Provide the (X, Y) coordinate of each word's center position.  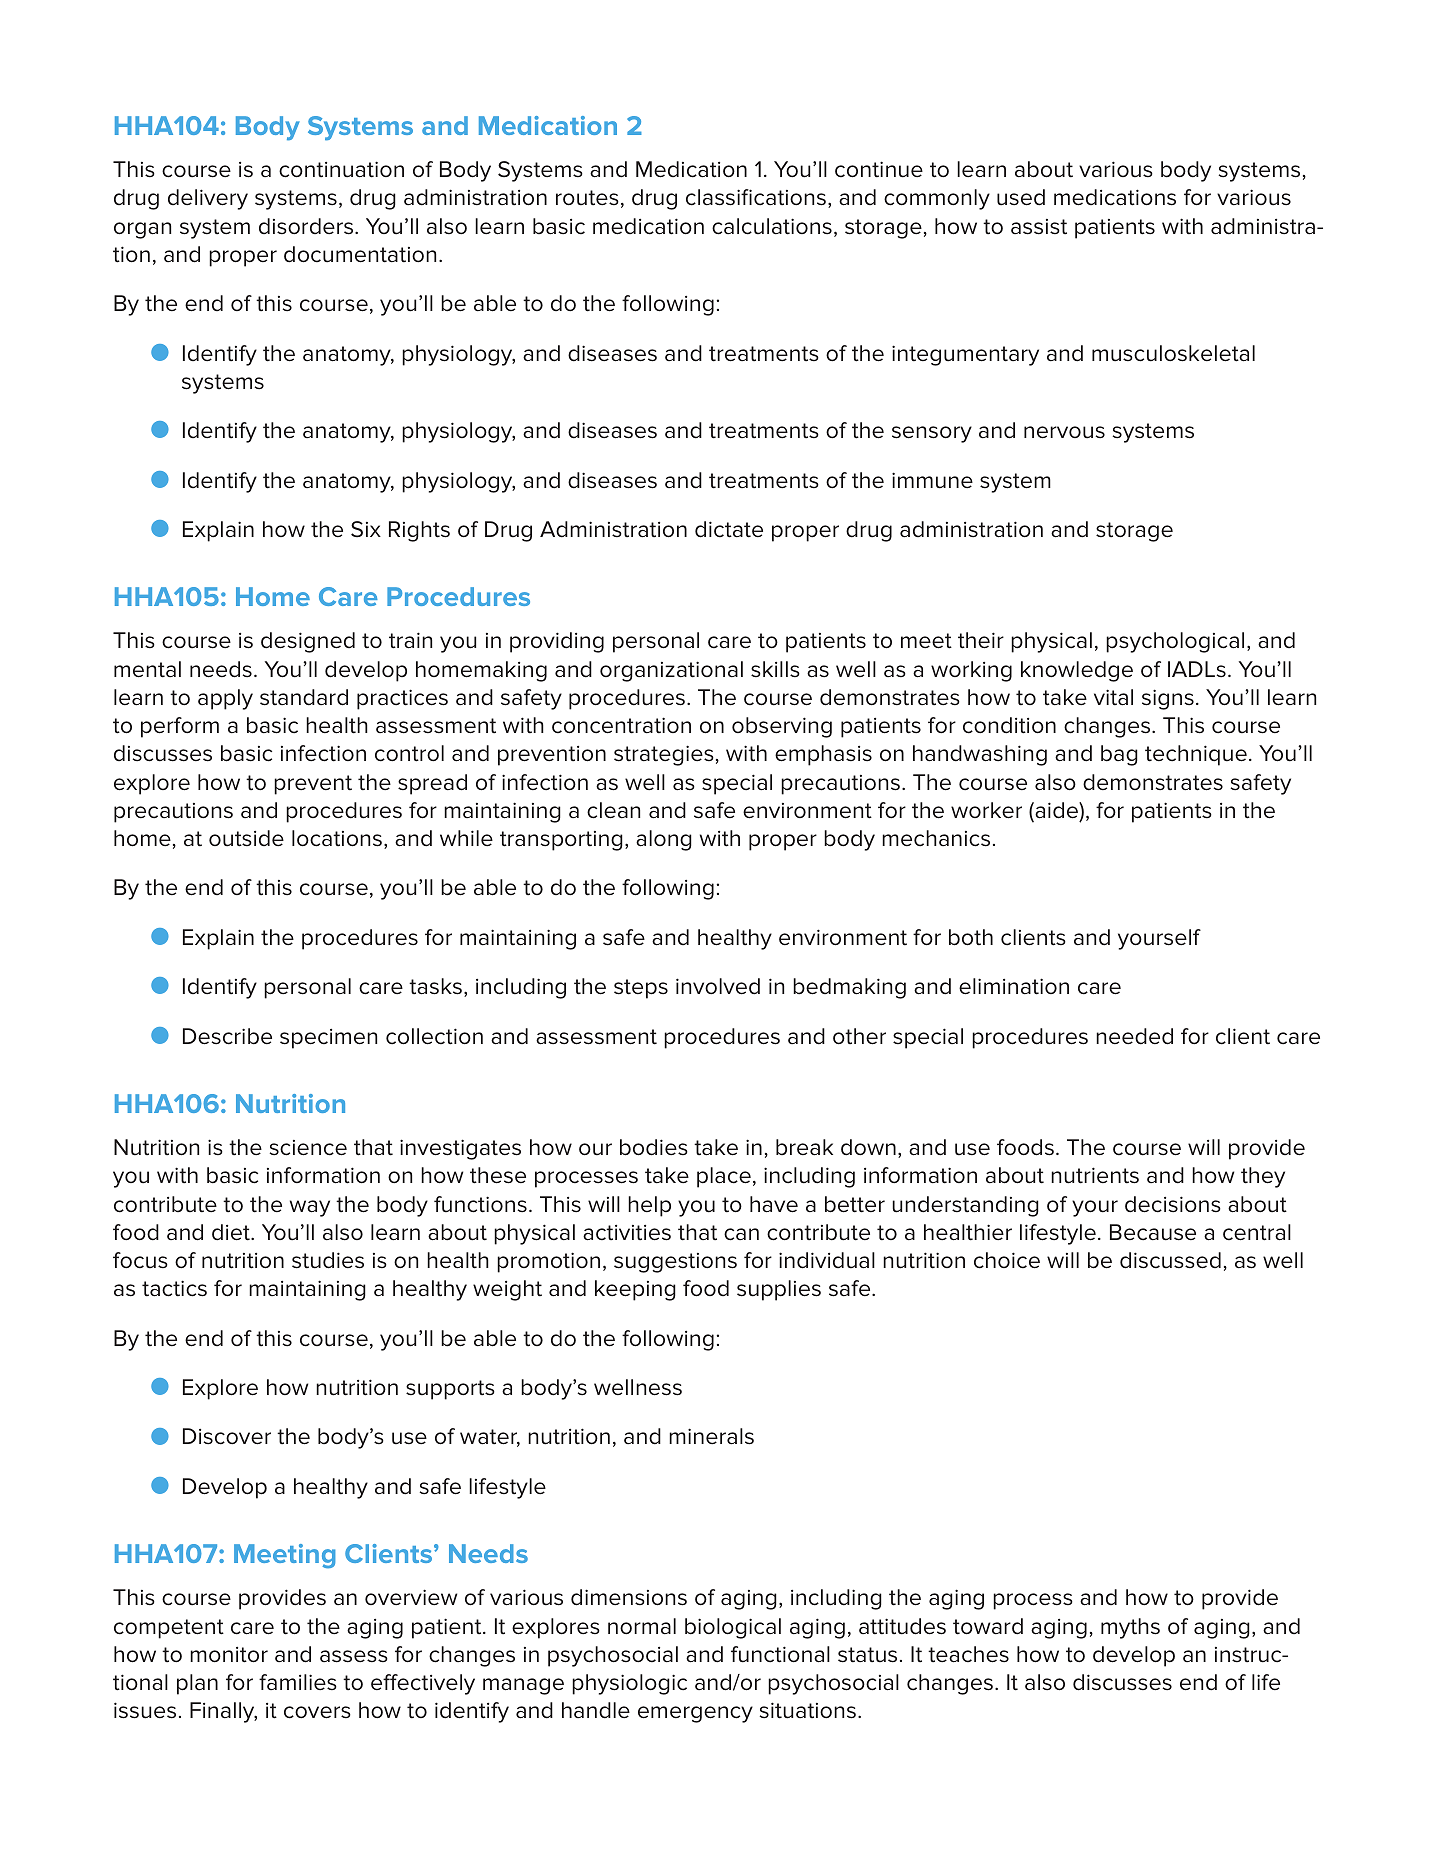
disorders (307, 226)
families (298, 1682)
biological (733, 1628)
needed (1134, 1036)
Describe (227, 1036)
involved (718, 986)
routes (587, 198)
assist (1039, 227)
